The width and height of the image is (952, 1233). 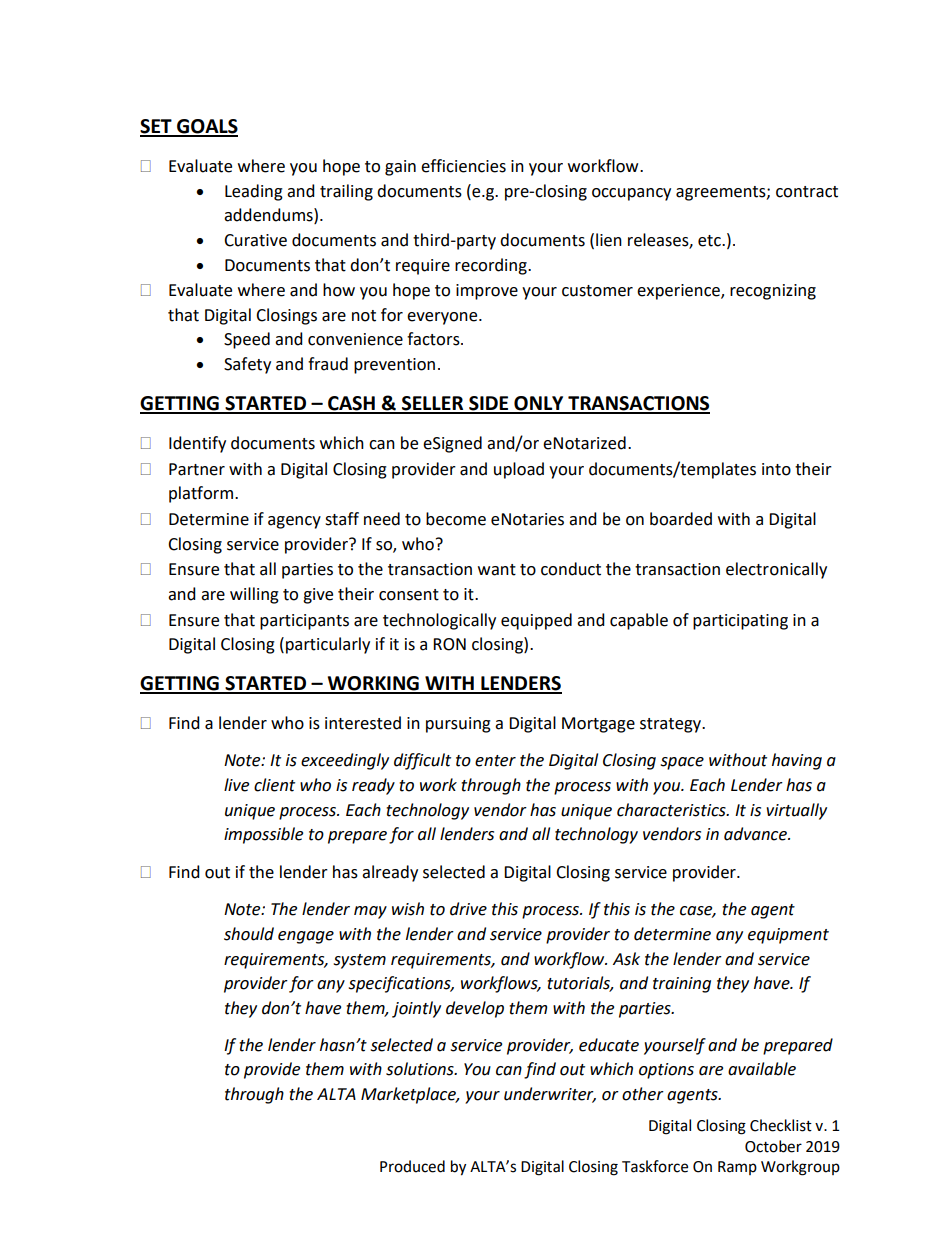 I want to click on Leading, so click(x=254, y=192).
